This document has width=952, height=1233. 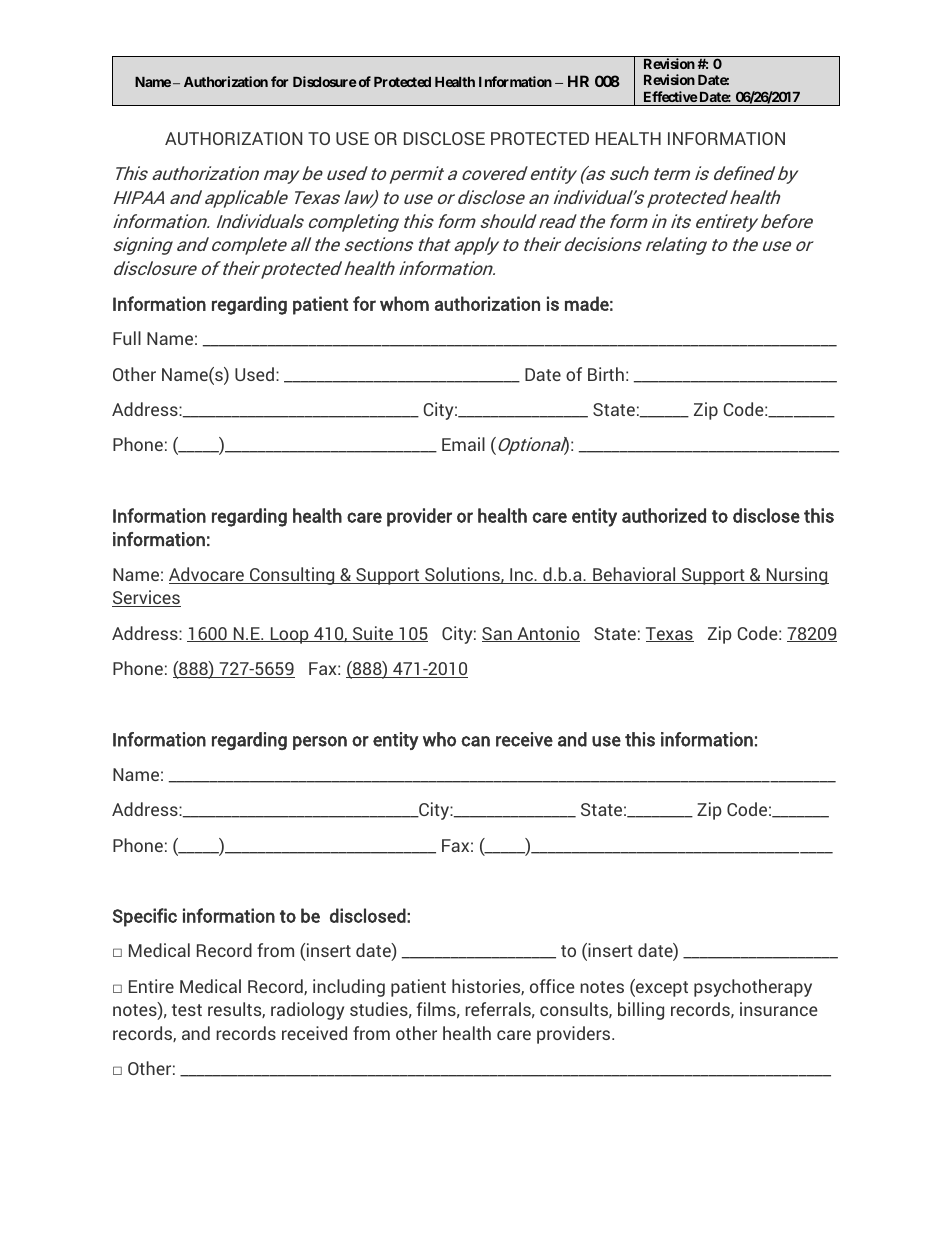 What do you see at coordinates (547, 634) in the document?
I see `Antonio` at bounding box center [547, 634].
